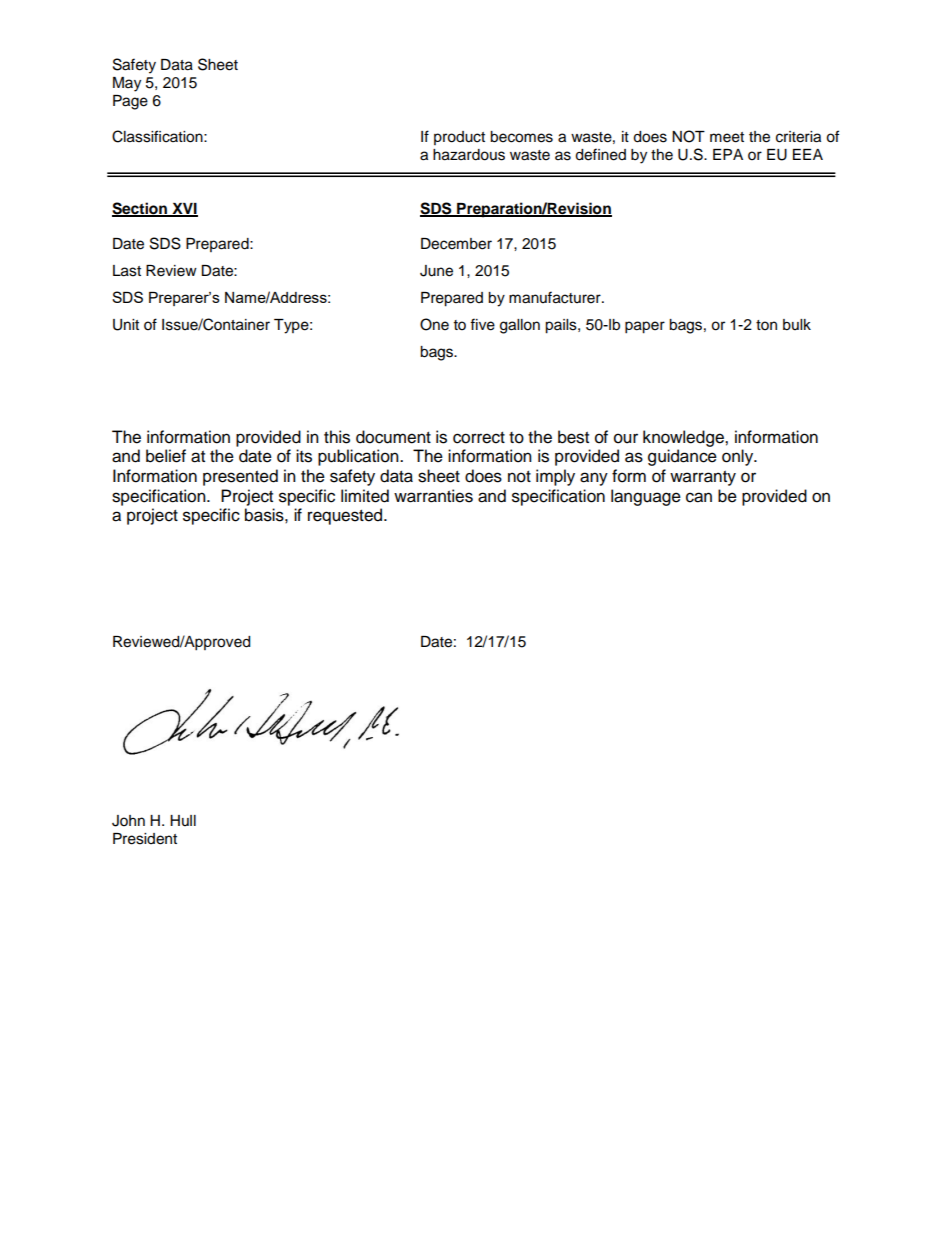  Describe the element at coordinates (145, 839) in the document. I see `President` at that location.
